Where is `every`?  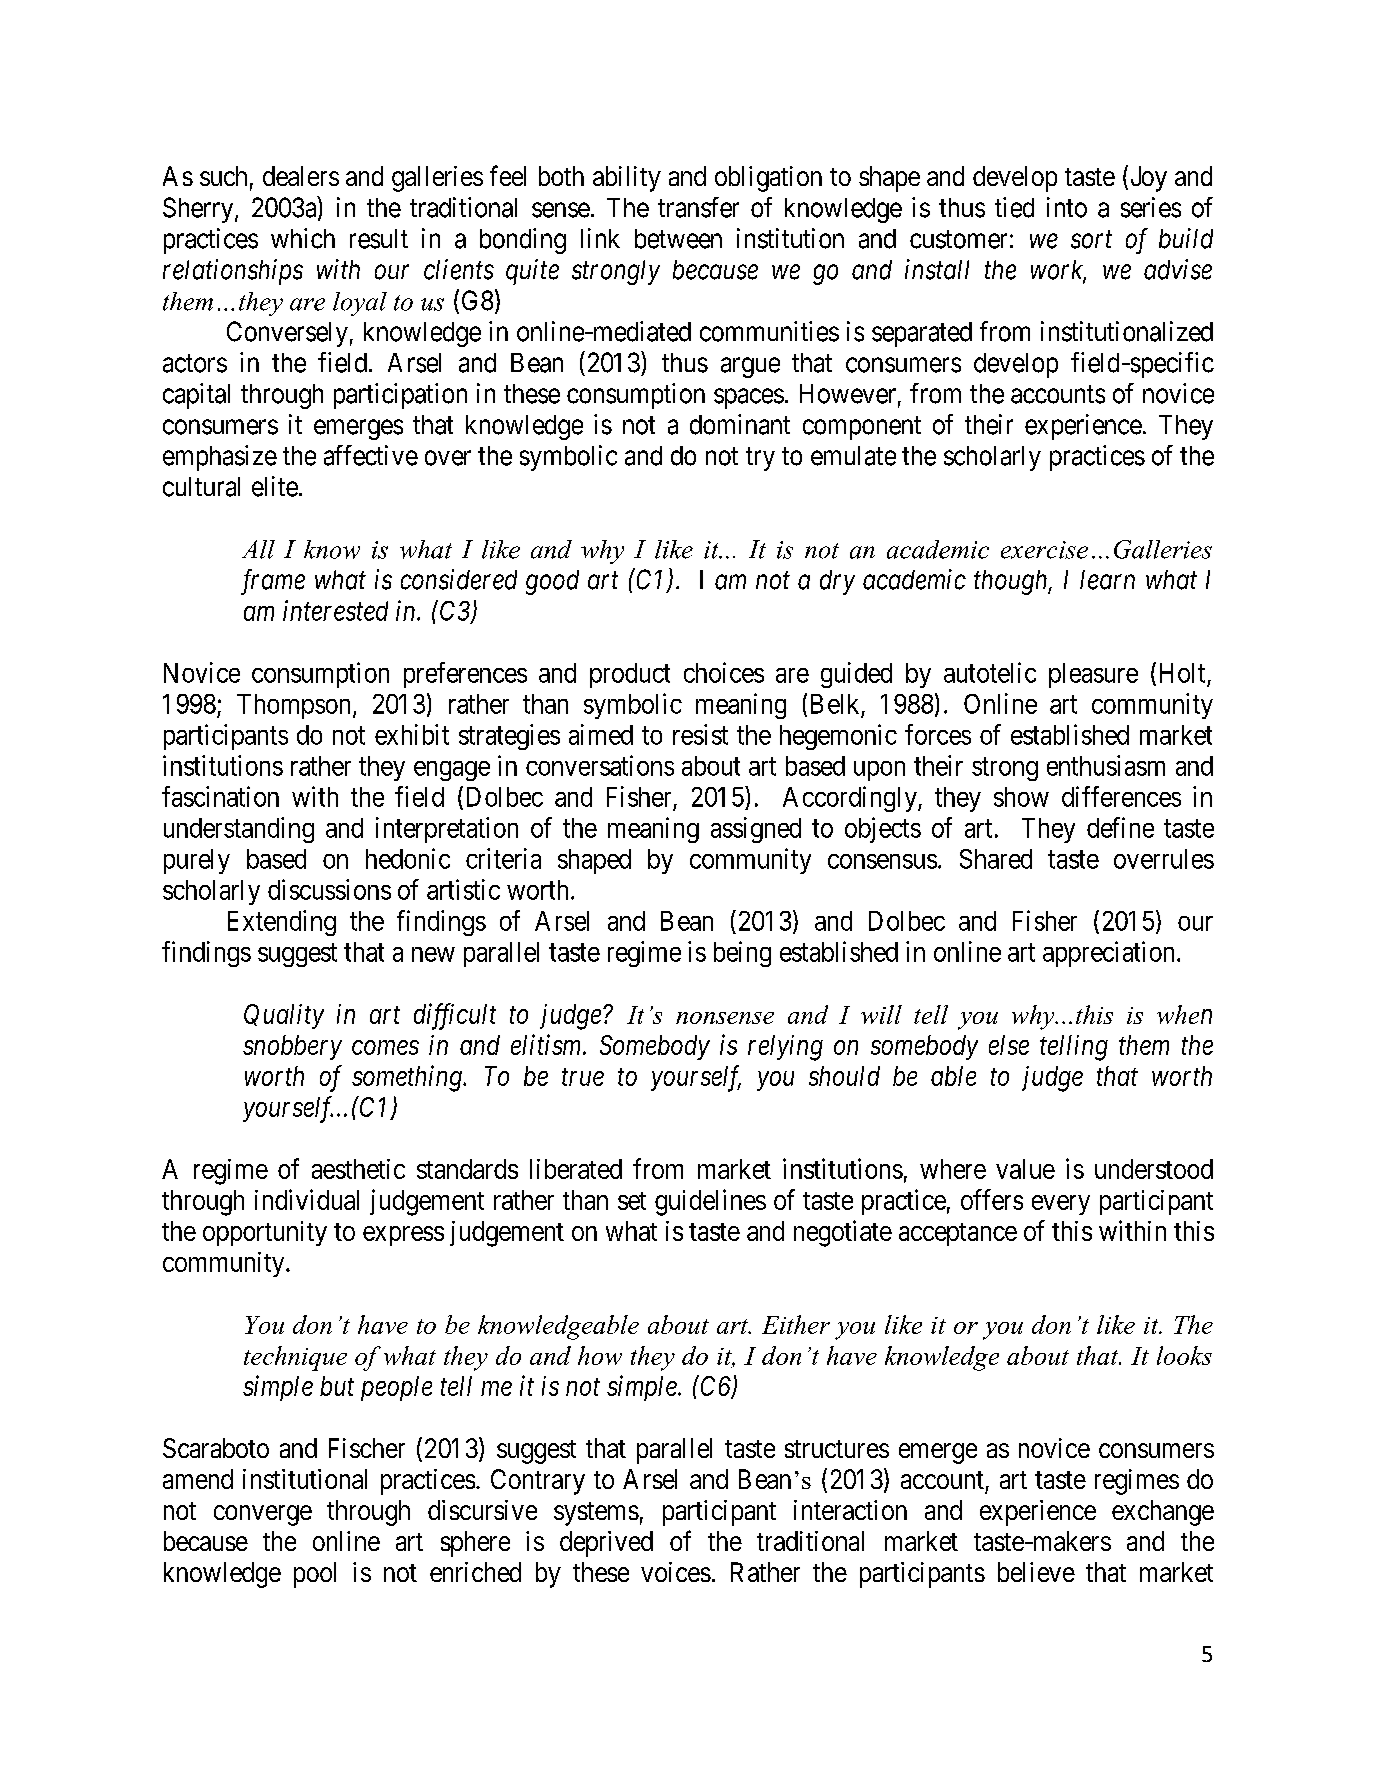
every is located at coordinates (1061, 1205).
